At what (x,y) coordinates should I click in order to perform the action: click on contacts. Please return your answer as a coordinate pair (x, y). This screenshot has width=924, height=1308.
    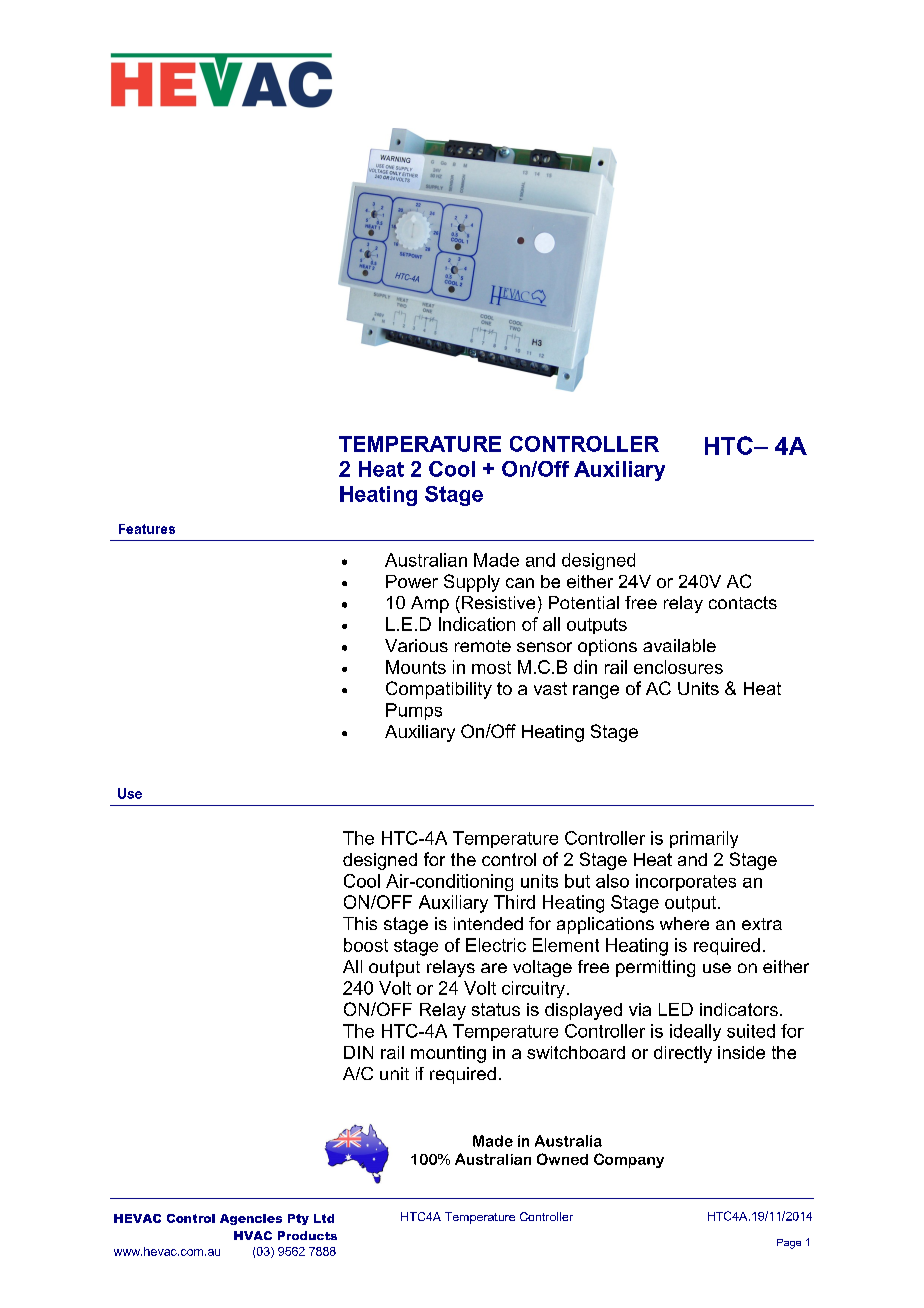
    Looking at the image, I should click on (743, 602).
